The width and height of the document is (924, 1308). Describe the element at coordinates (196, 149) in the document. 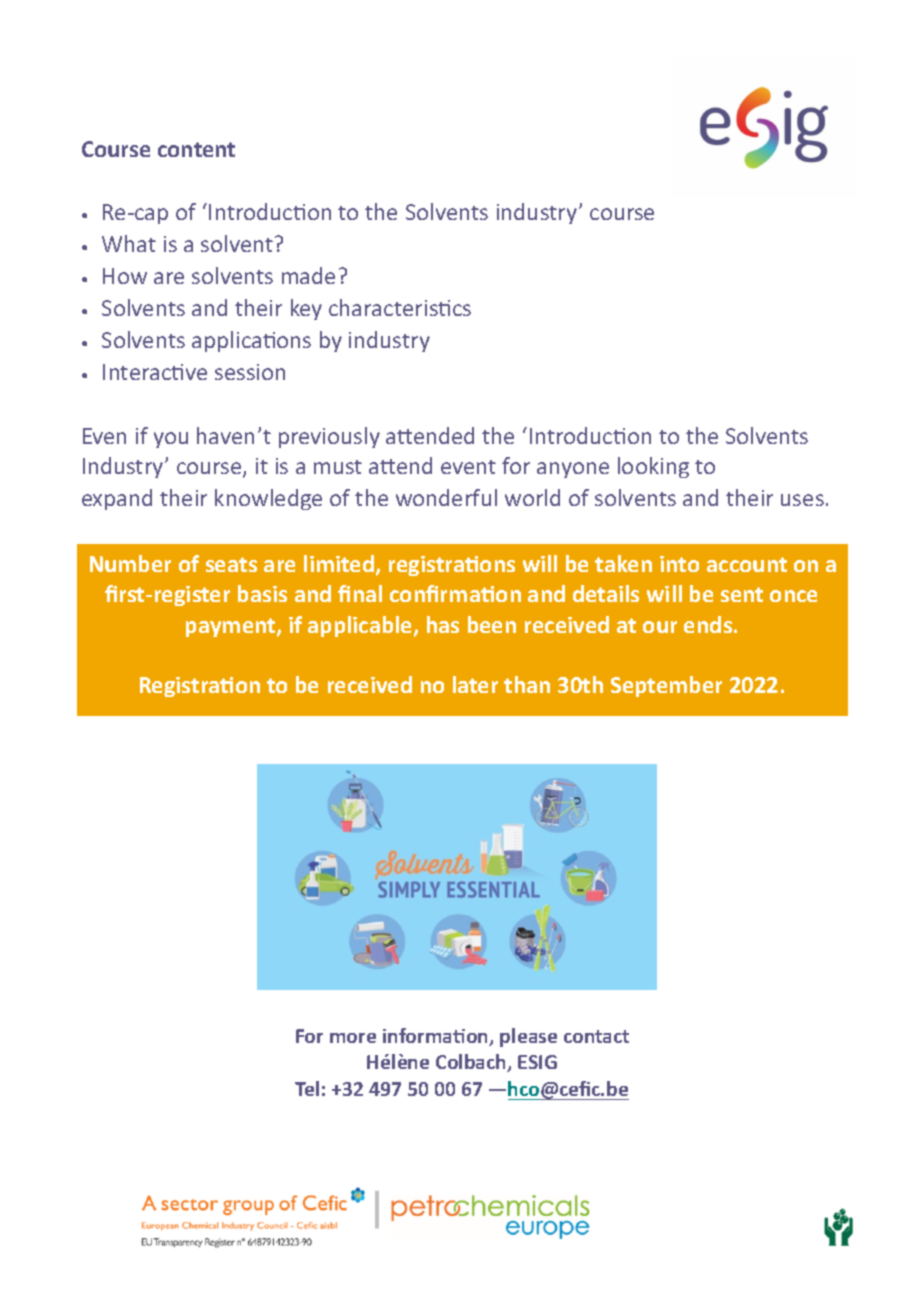

I see `content` at that location.
